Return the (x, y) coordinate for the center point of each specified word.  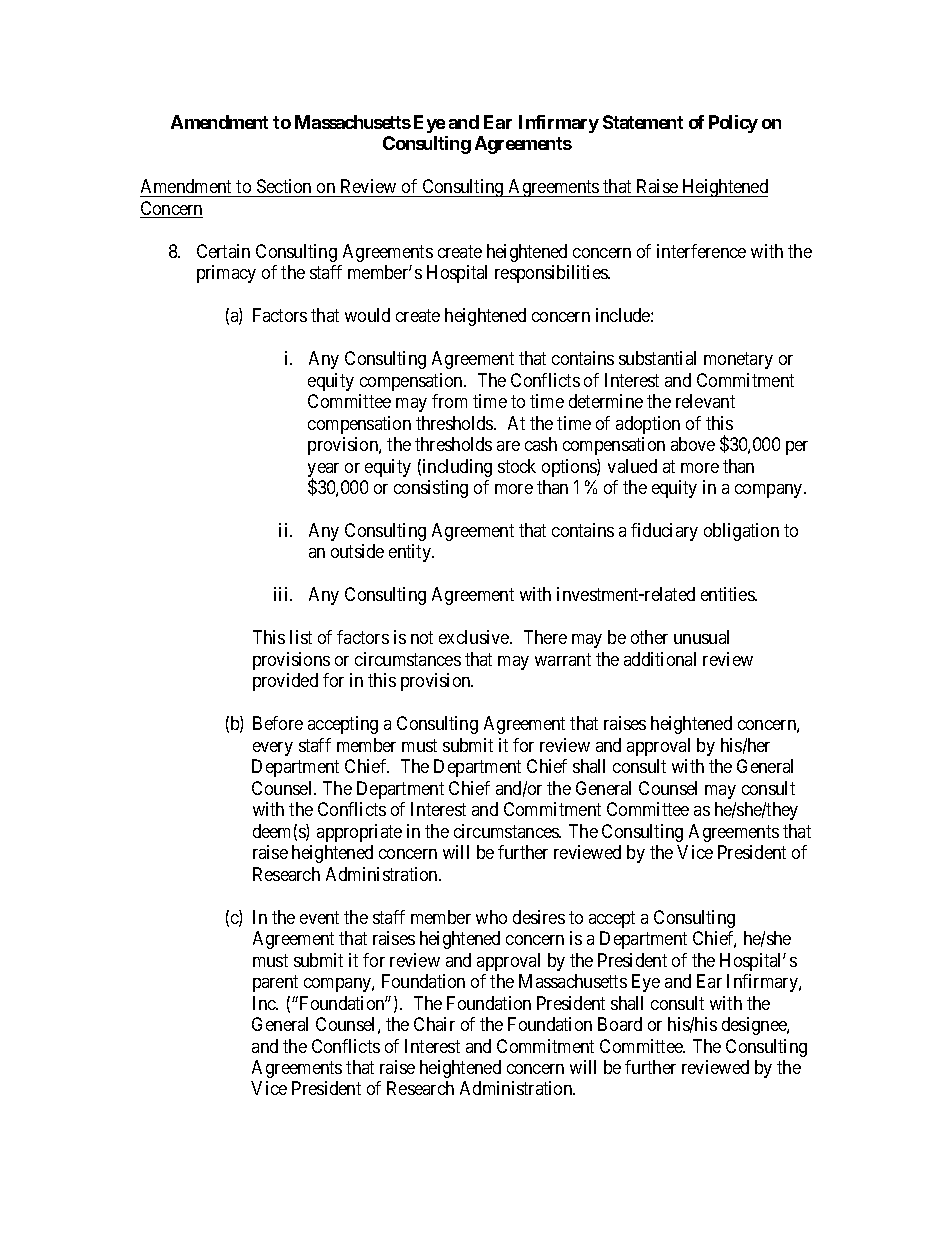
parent (275, 983)
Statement (643, 122)
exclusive (475, 637)
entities (728, 594)
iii (282, 594)
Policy (733, 124)
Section (284, 186)
